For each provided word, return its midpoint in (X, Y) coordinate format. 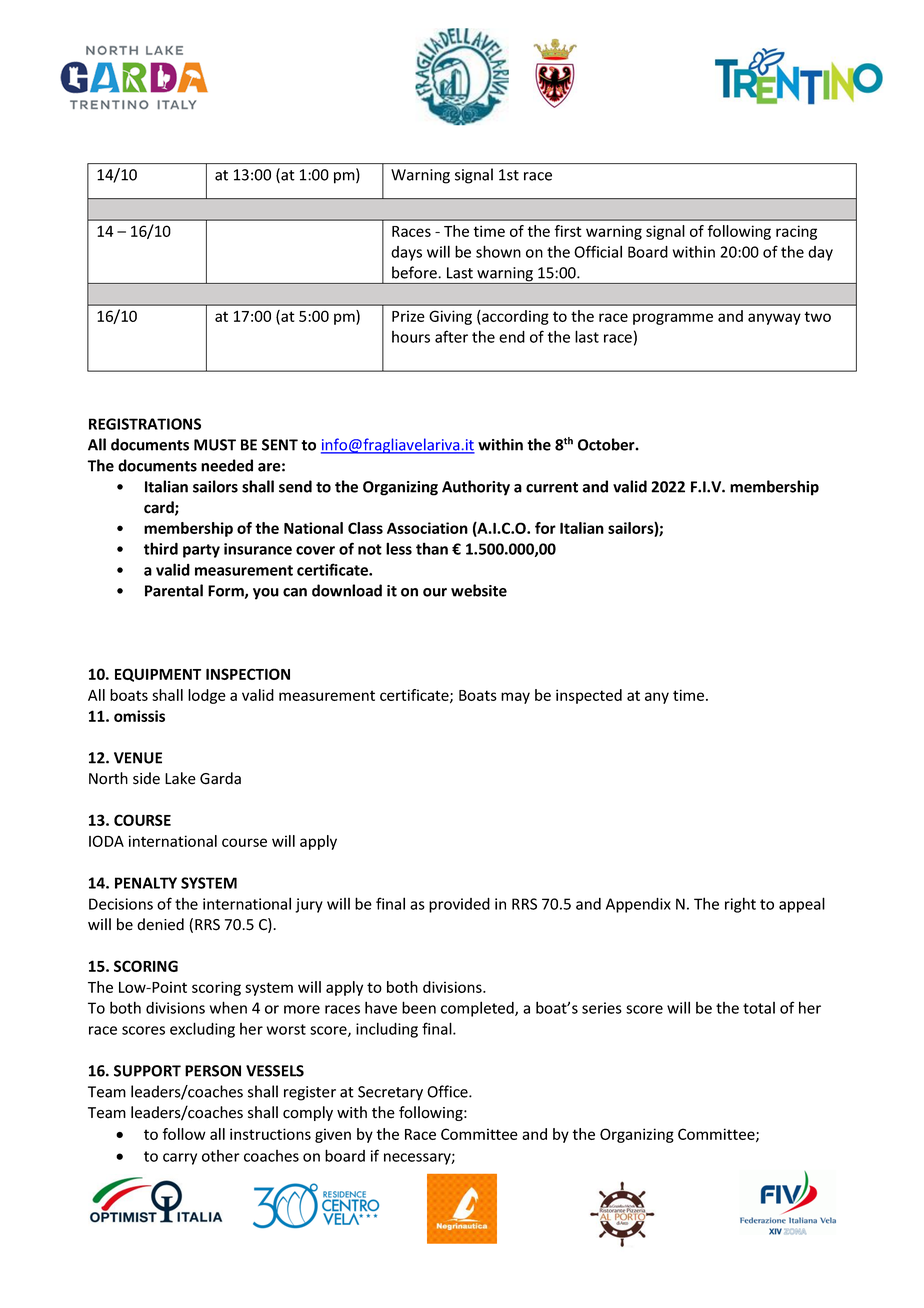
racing (796, 232)
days (406, 253)
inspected (589, 696)
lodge (207, 696)
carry (180, 1159)
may (515, 698)
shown (498, 251)
